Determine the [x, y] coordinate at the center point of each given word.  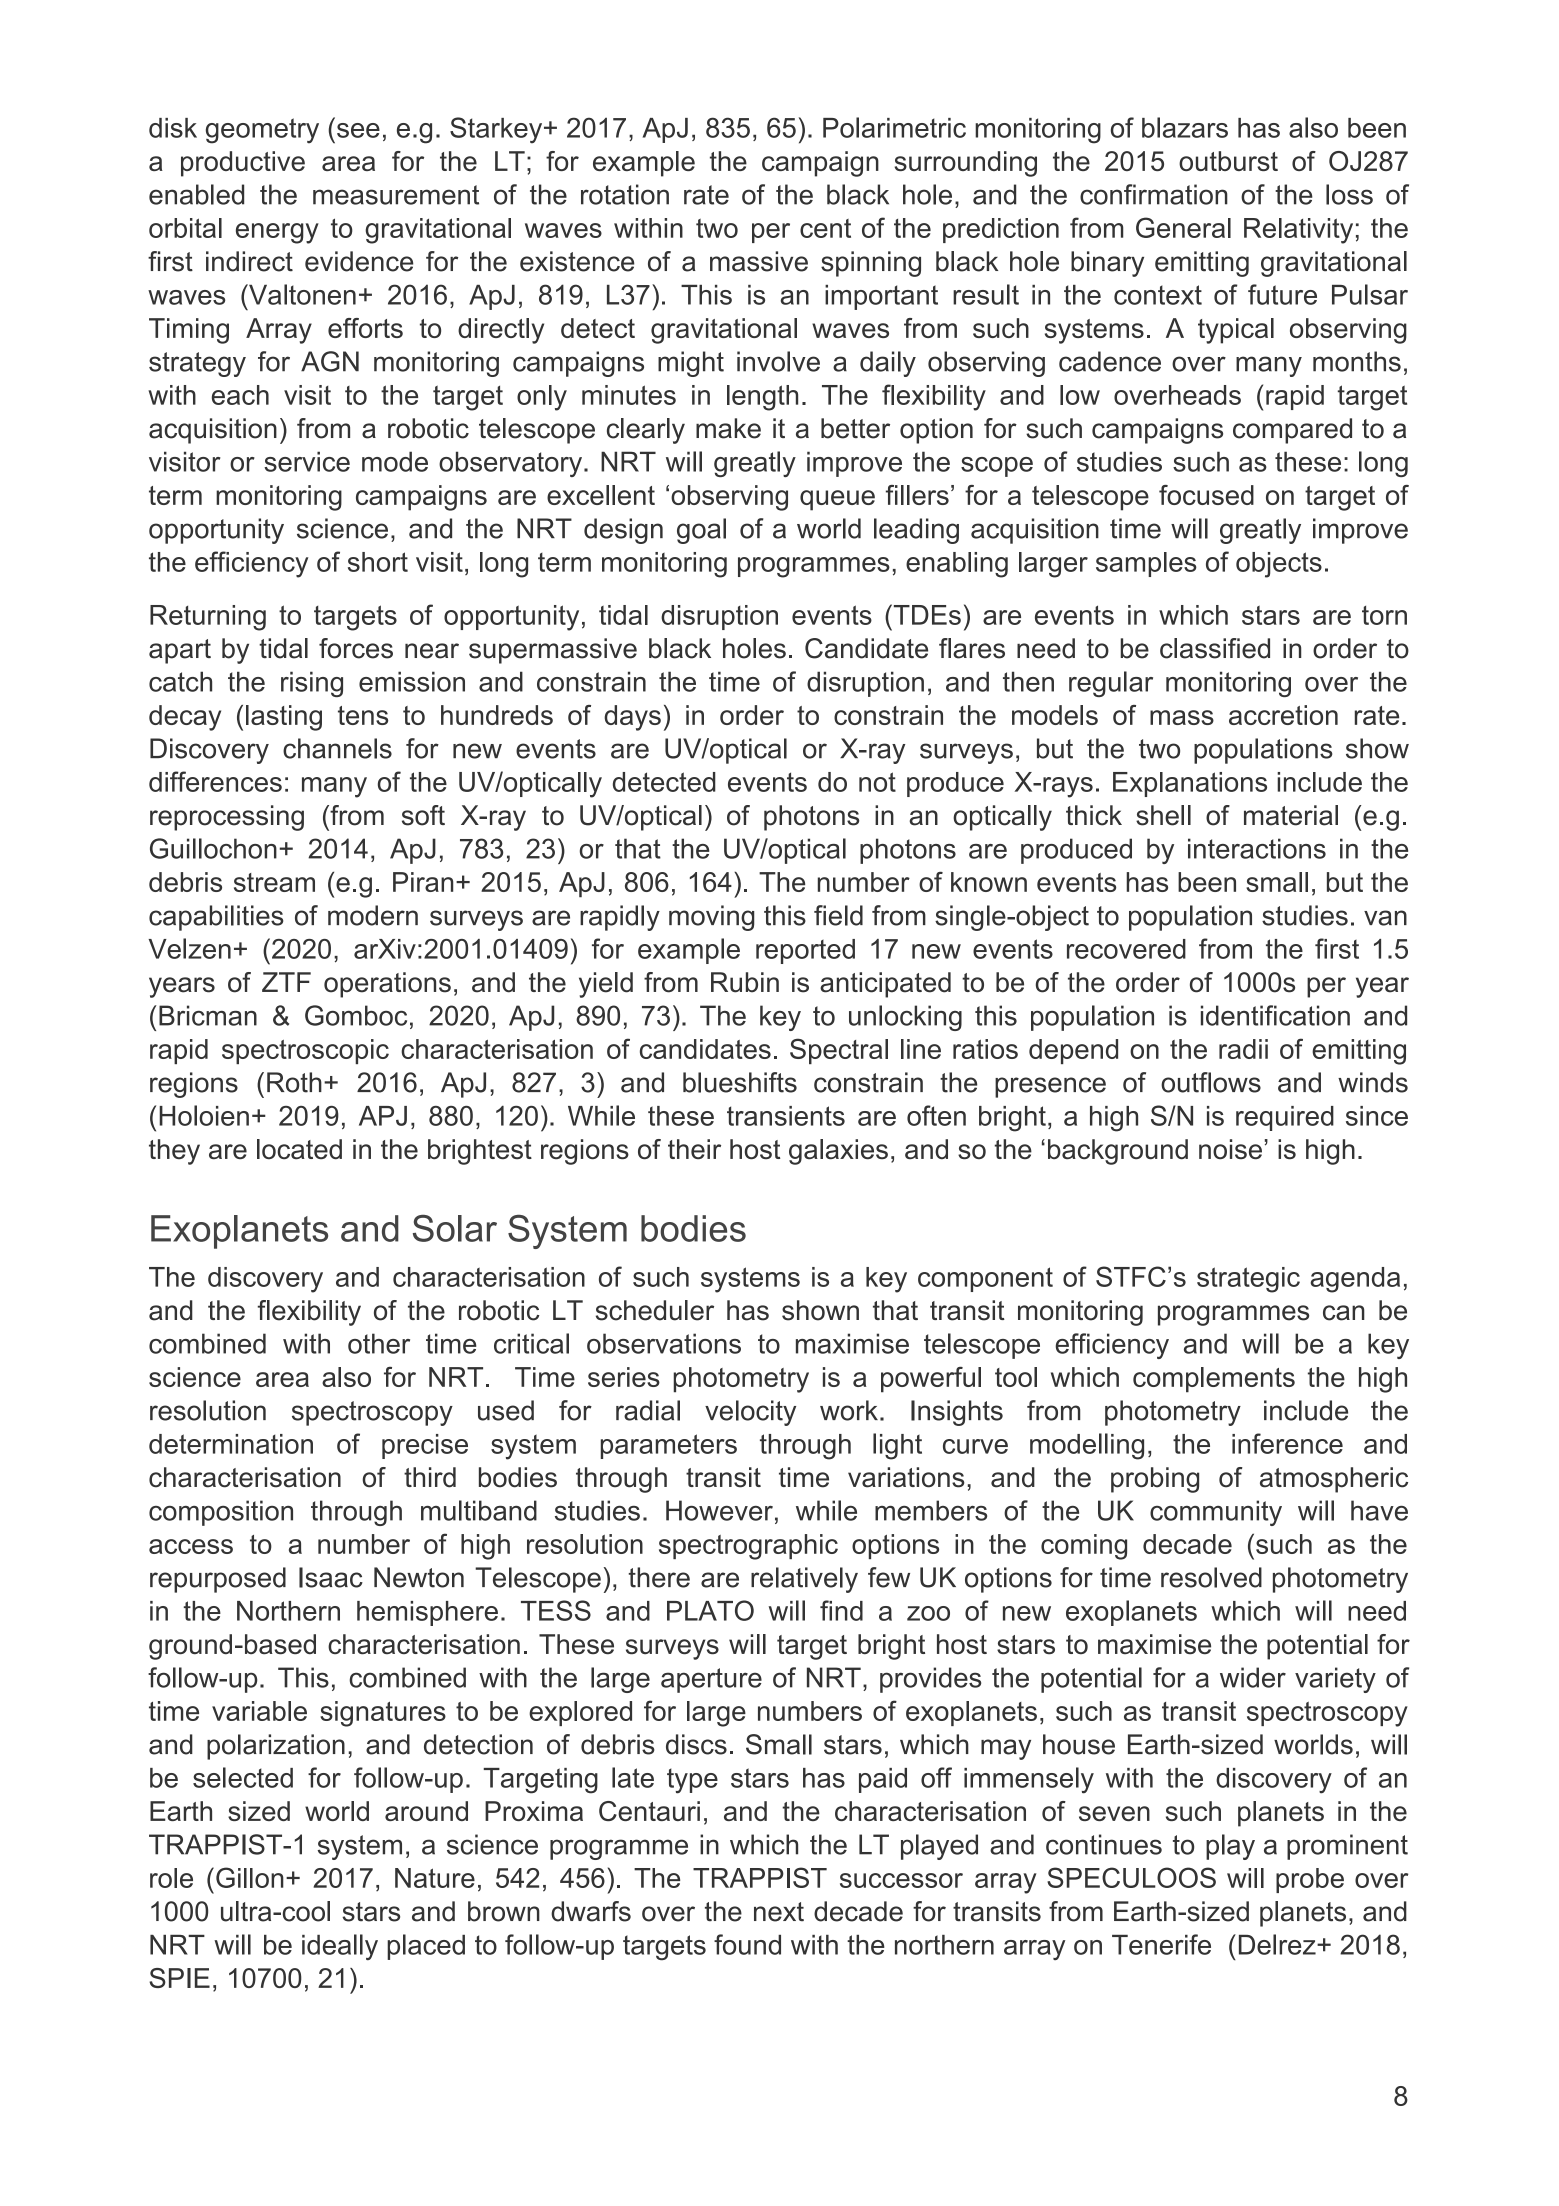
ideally [340, 1947]
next [779, 1912]
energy [277, 233]
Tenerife [1161, 1944]
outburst [1228, 161]
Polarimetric [894, 127]
